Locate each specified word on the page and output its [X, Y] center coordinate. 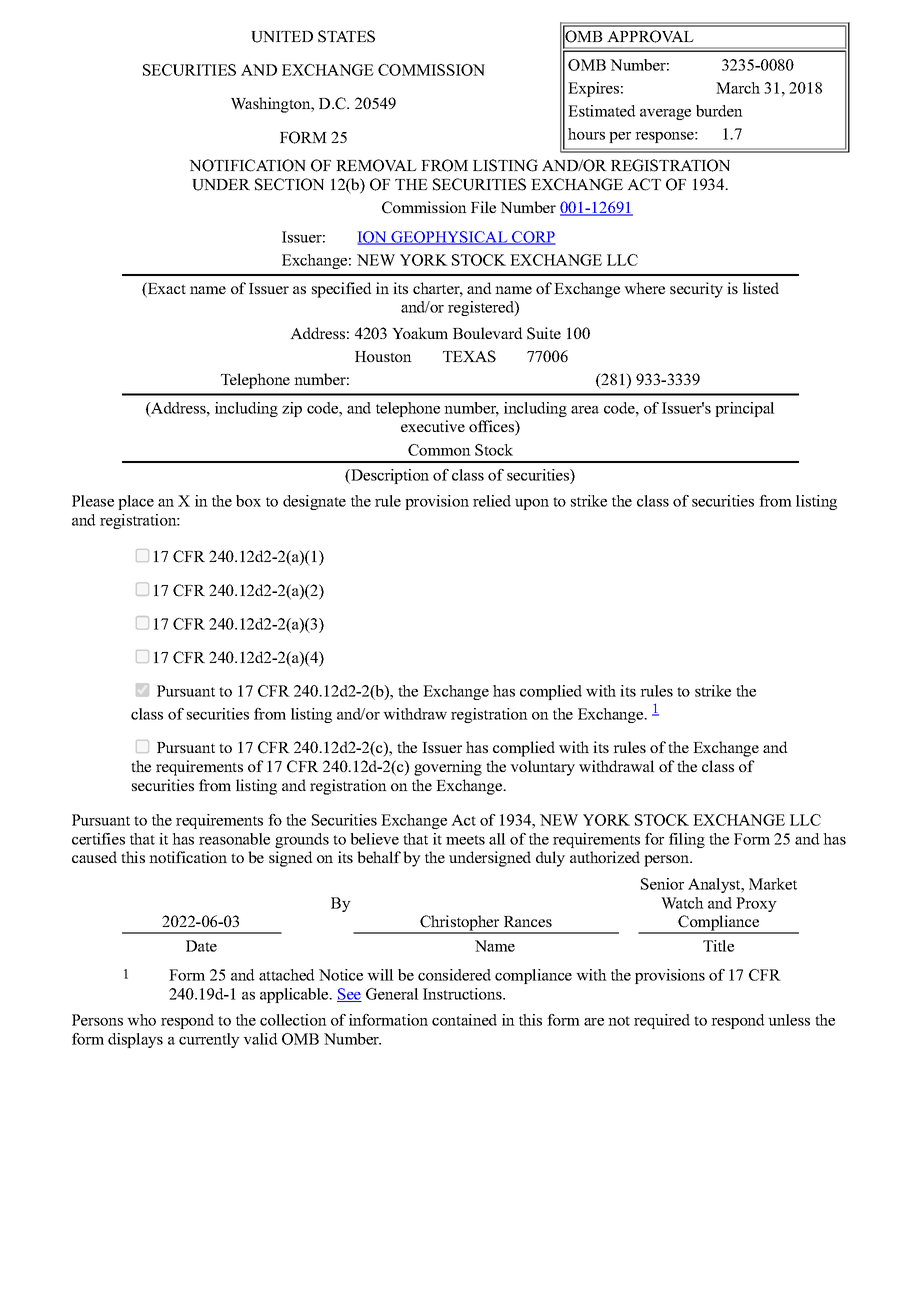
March [738, 88]
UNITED [282, 37]
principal [745, 409]
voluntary [542, 768]
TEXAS [469, 356]
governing [448, 768]
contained [464, 1020]
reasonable [234, 839]
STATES [346, 36]
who [141, 1020]
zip [292, 409]
